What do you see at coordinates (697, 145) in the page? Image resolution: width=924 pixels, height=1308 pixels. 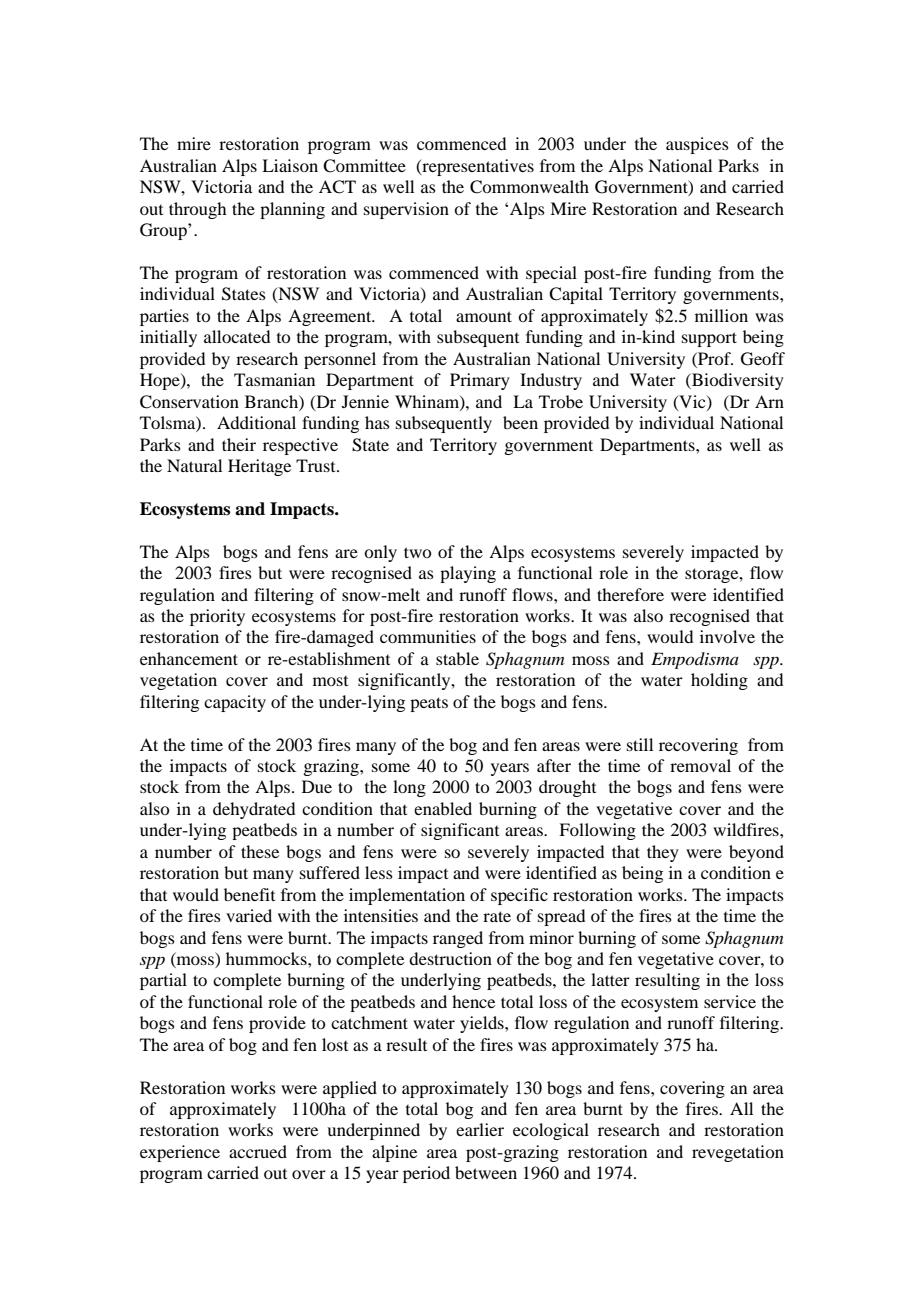 I see `auspices` at bounding box center [697, 145].
